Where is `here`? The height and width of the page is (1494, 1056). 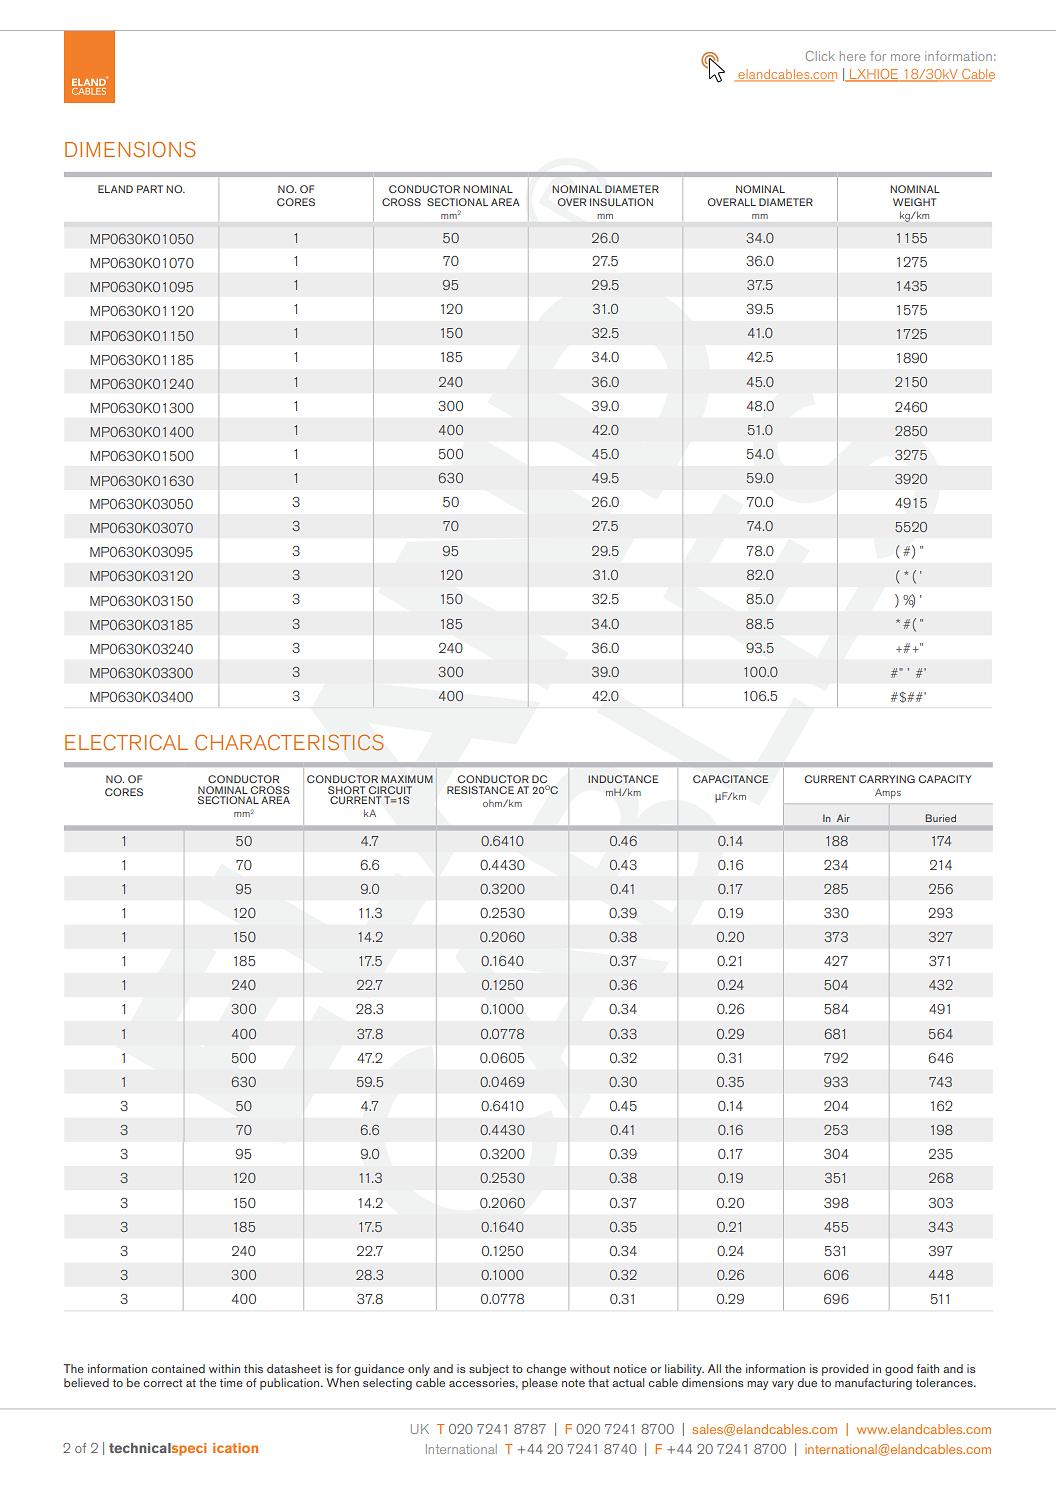 here is located at coordinates (852, 56).
